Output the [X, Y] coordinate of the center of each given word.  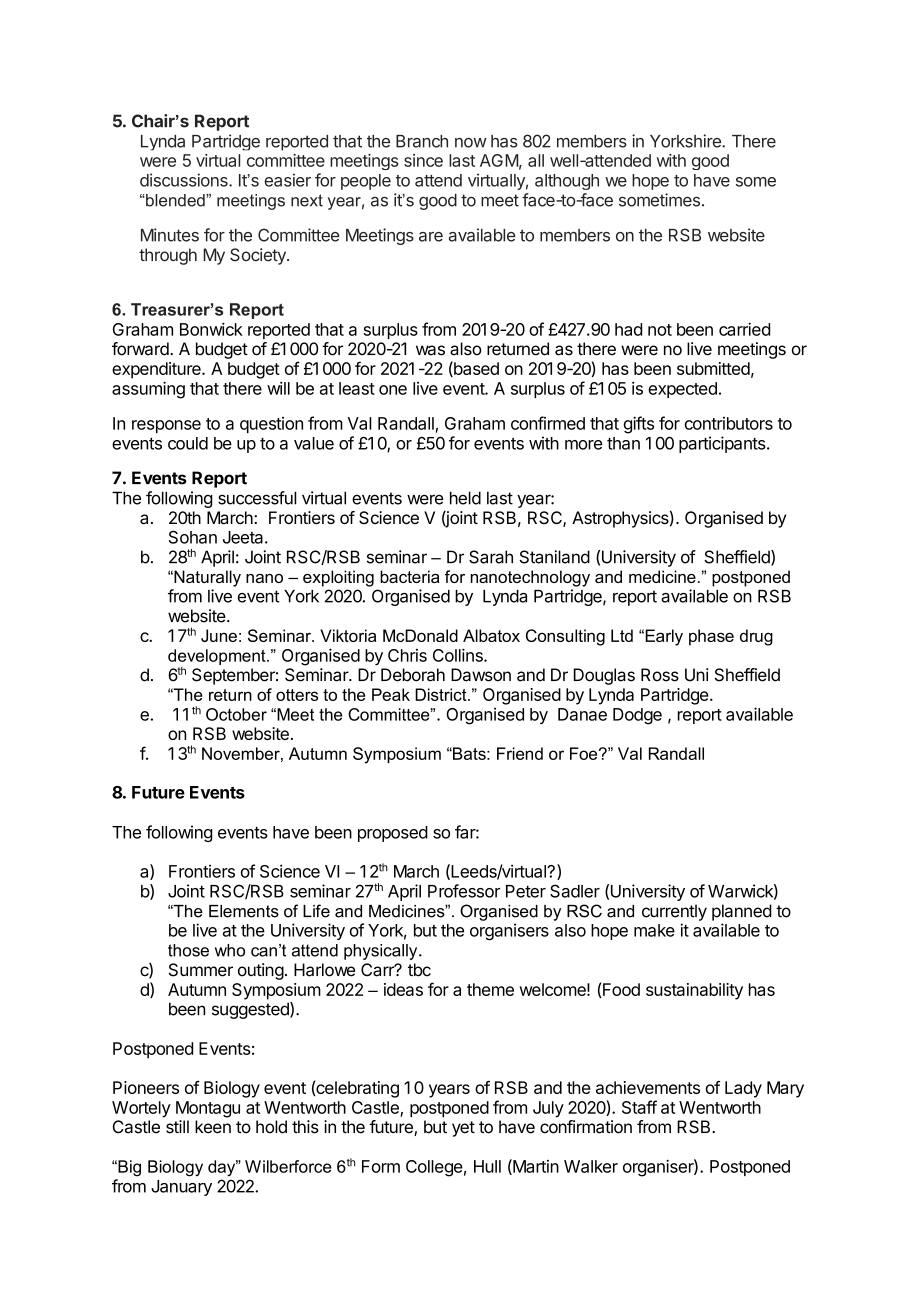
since [423, 160]
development [218, 658]
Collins [459, 655]
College [434, 1168]
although [567, 182]
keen [213, 1127]
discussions [185, 180]
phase [711, 637]
